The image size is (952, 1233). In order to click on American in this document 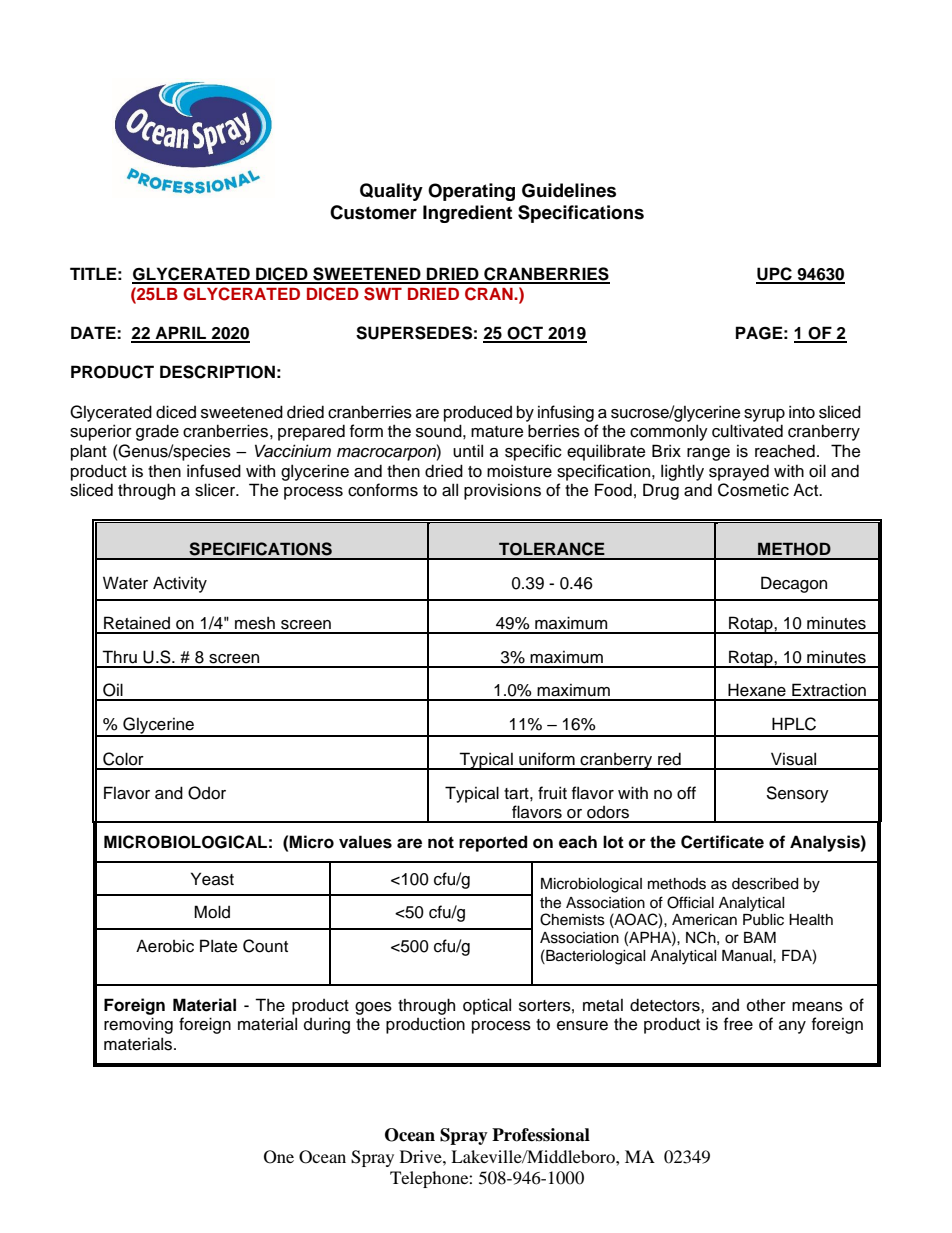, I will do `click(704, 920)`.
